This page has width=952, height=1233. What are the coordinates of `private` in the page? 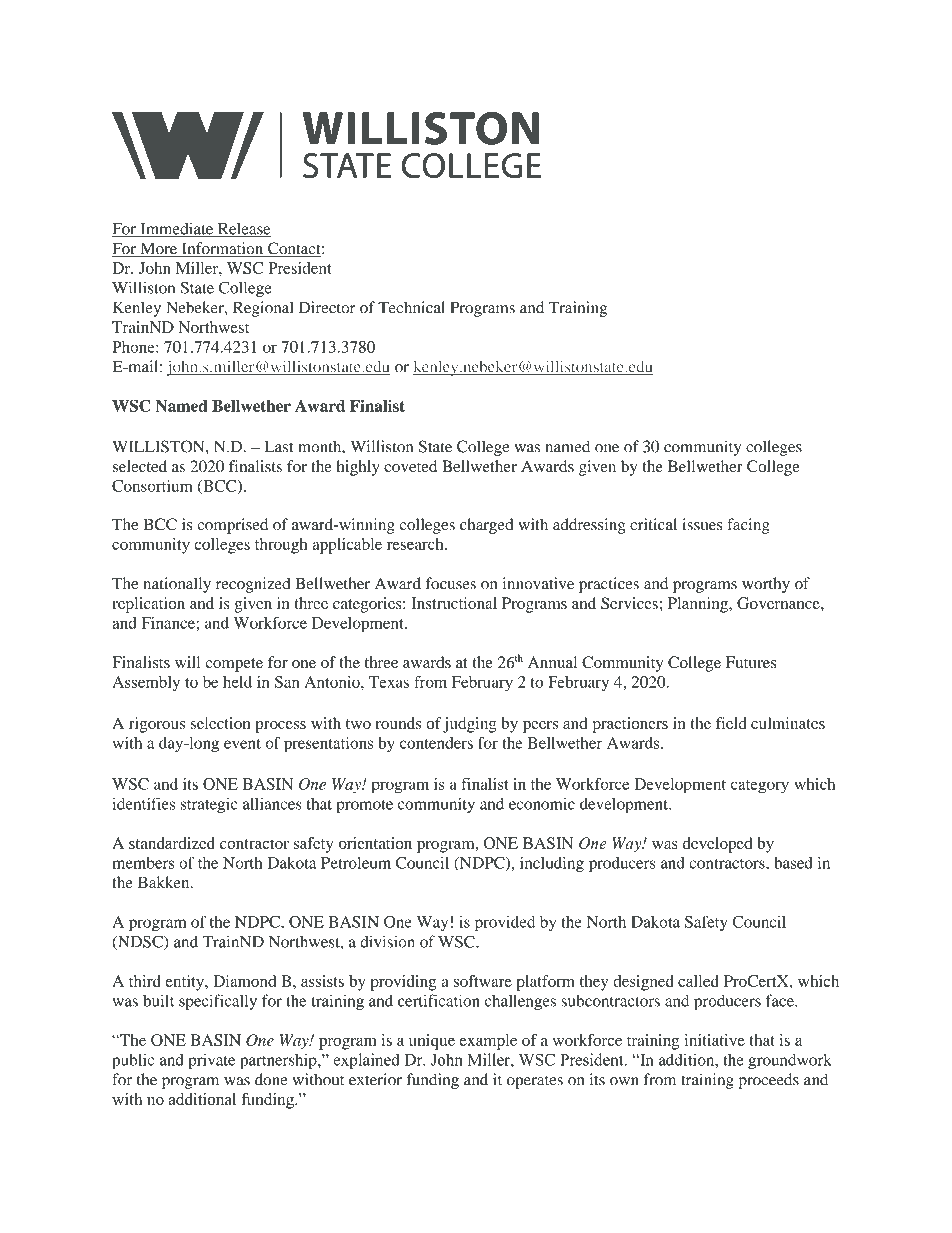 It's located at (211, 1061).
